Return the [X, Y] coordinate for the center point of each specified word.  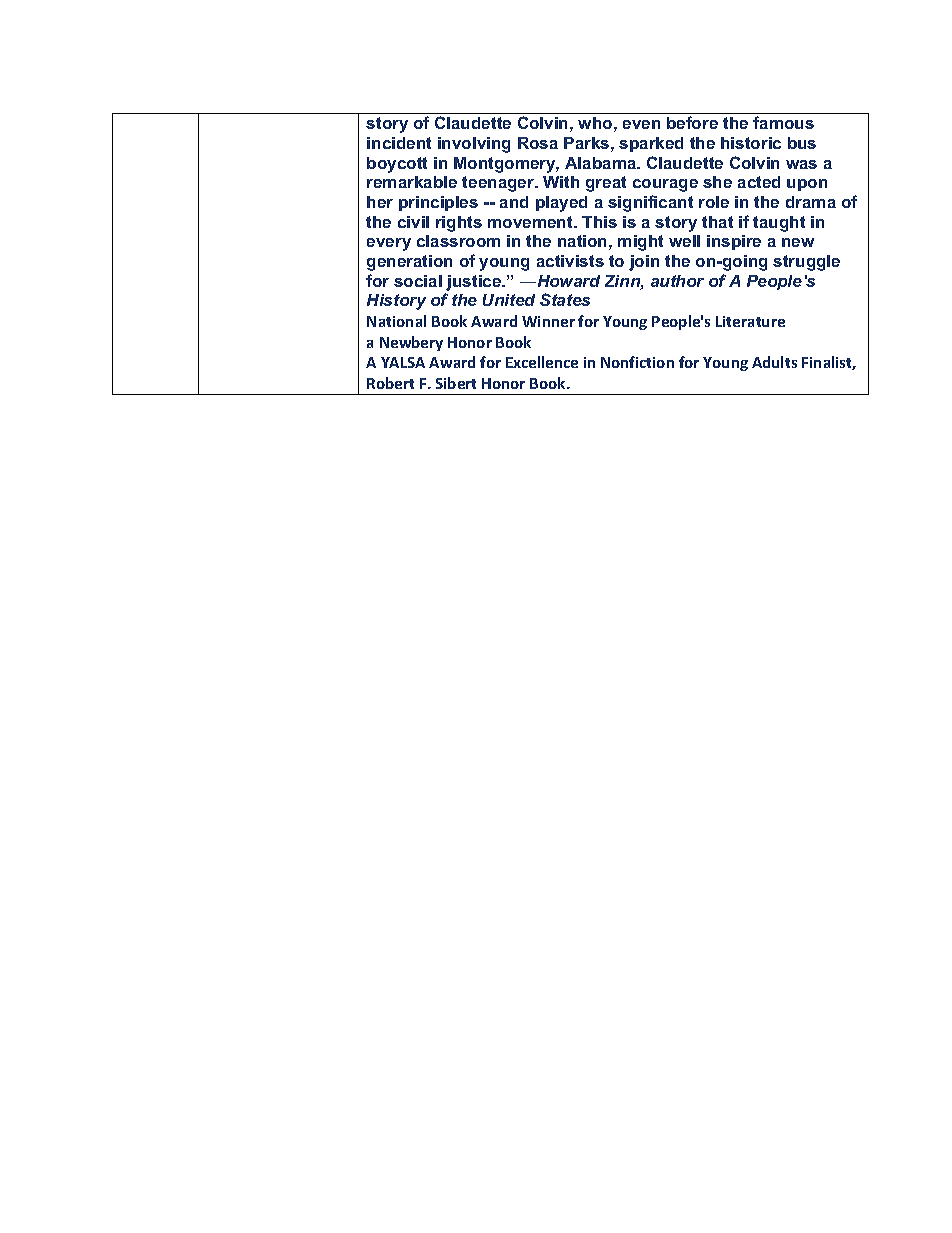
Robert [390, 383]
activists [570, 261]
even [641, 124]
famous [783, 122]
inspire [734, 242]
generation [409, 263]
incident [399, 143]
